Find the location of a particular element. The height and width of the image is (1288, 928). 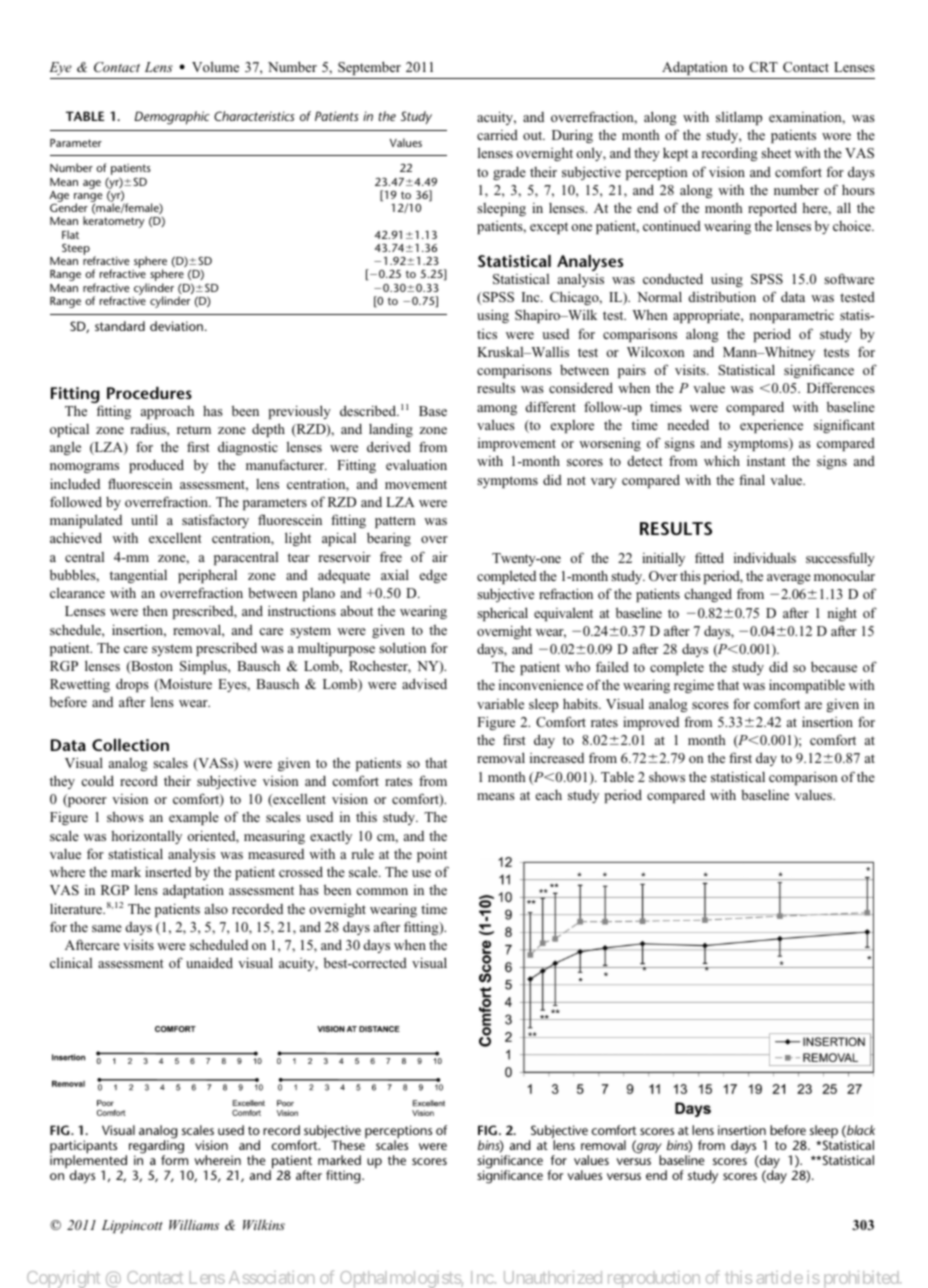

final is located at coordinates (752, 479).
